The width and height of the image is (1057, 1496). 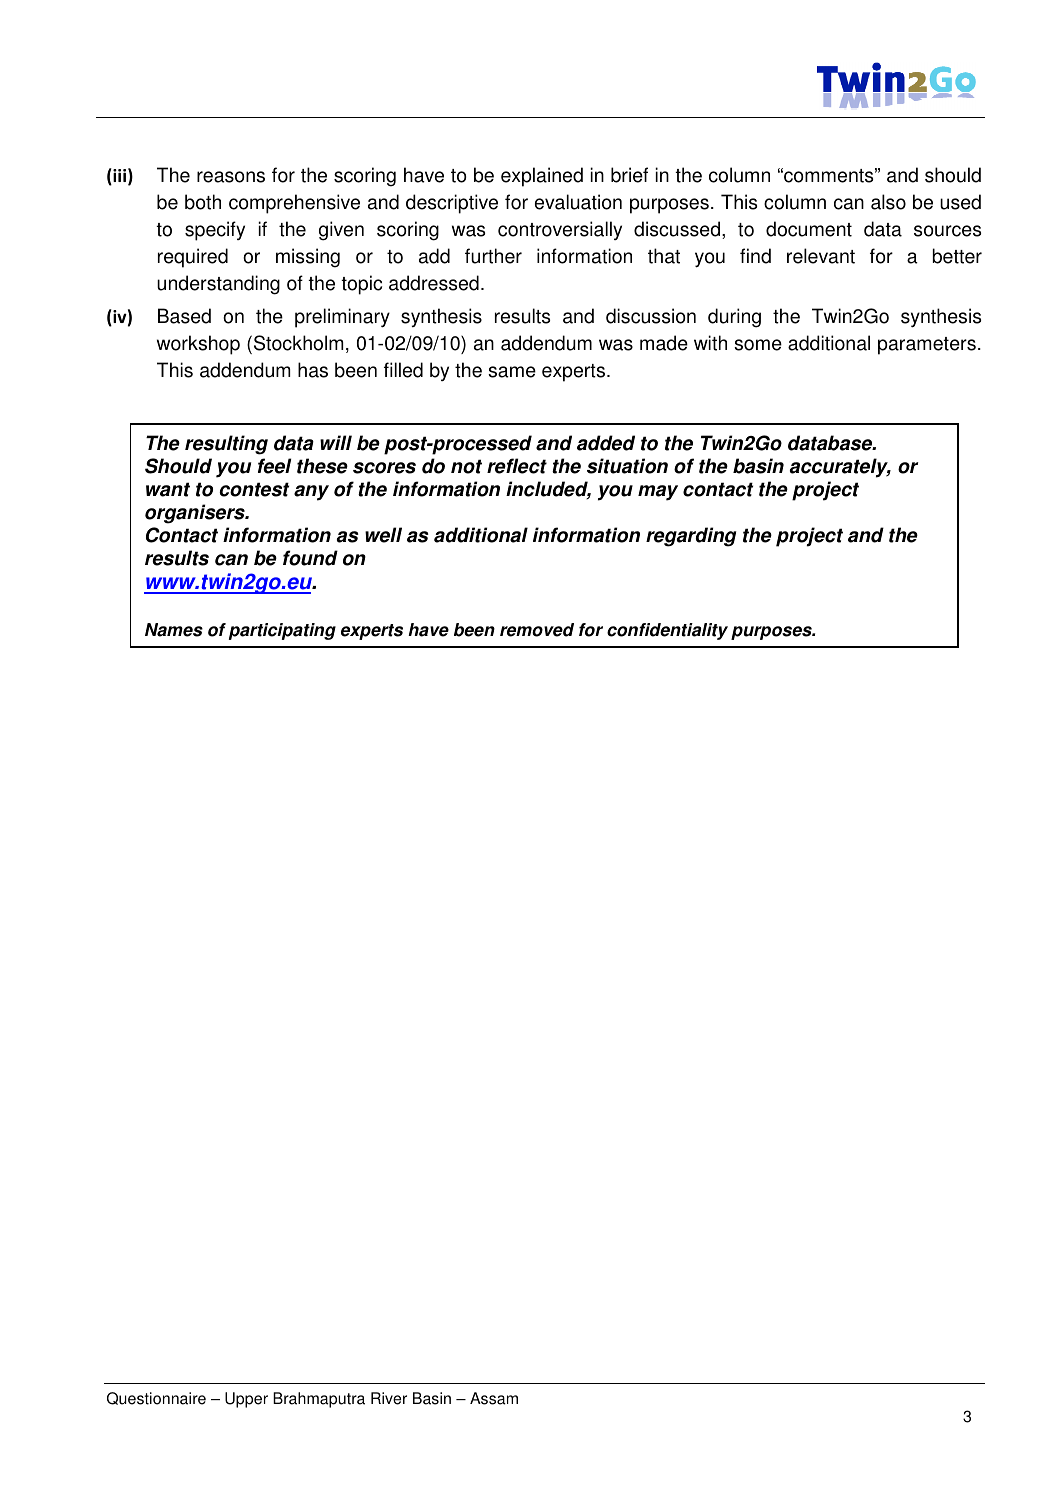 What do you see at coordinates (658, 493) in the image?
I see `may` at bounding box center [658, 493].
